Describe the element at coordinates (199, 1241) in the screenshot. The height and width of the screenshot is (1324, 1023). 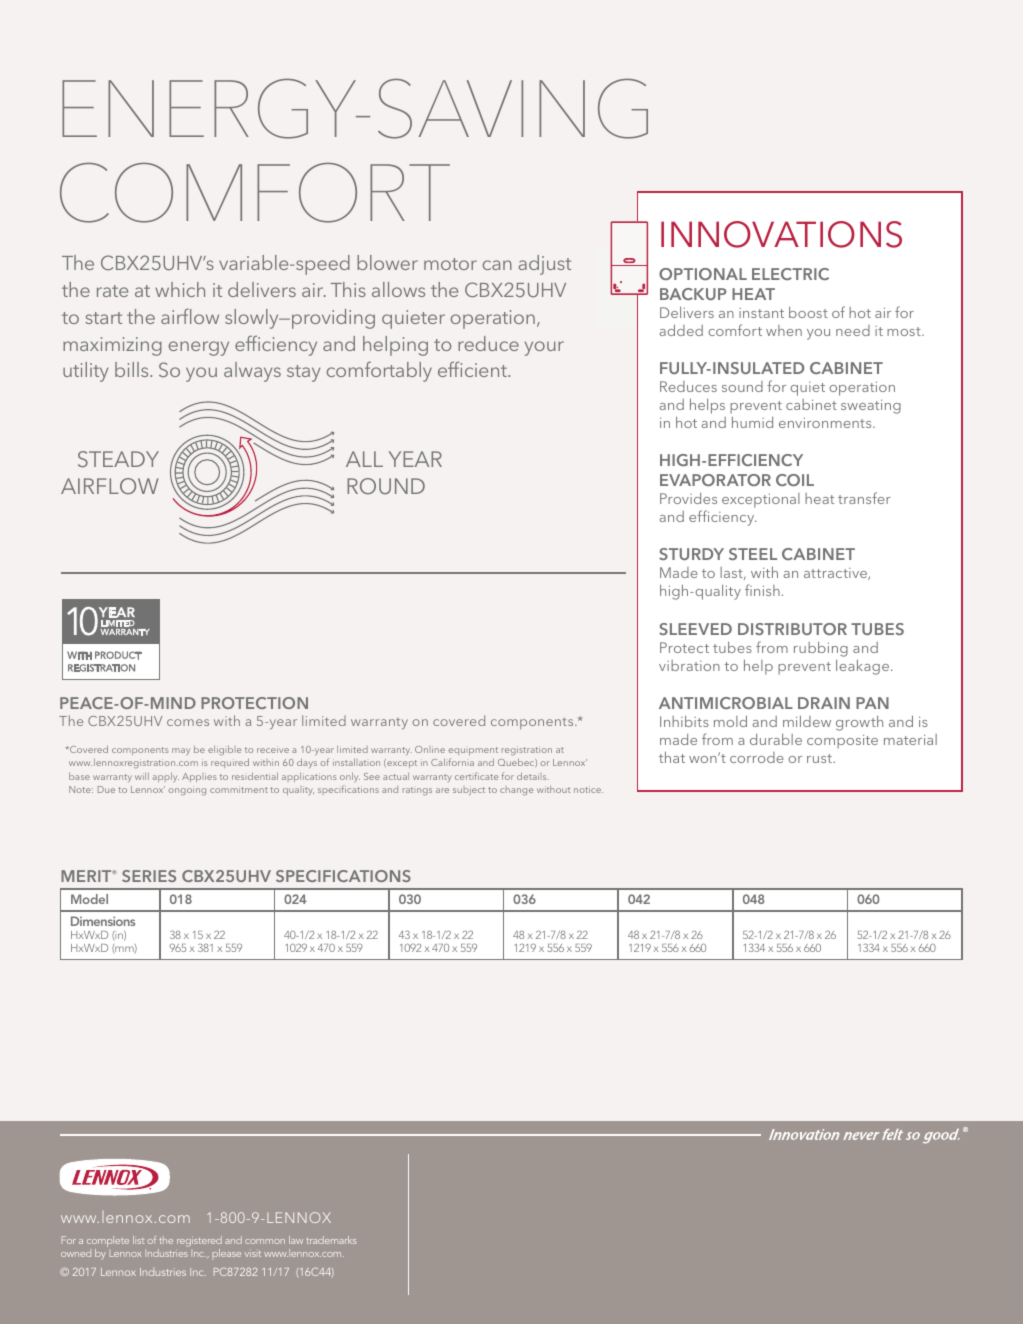
I see `registered` at that location.
